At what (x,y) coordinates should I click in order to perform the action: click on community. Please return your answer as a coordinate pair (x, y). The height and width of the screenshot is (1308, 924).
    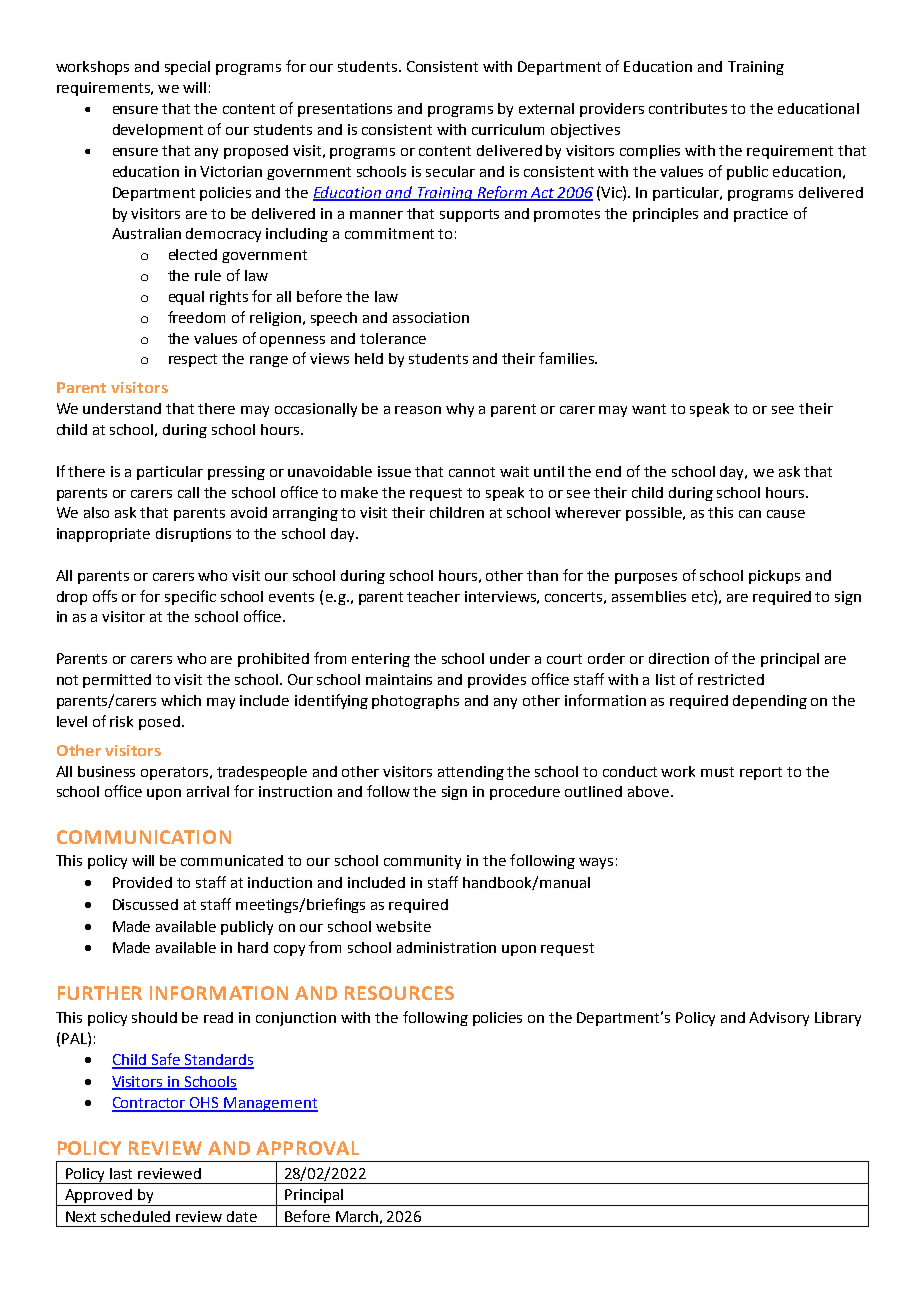
    Looking at the image, I should click on (422, 862).
